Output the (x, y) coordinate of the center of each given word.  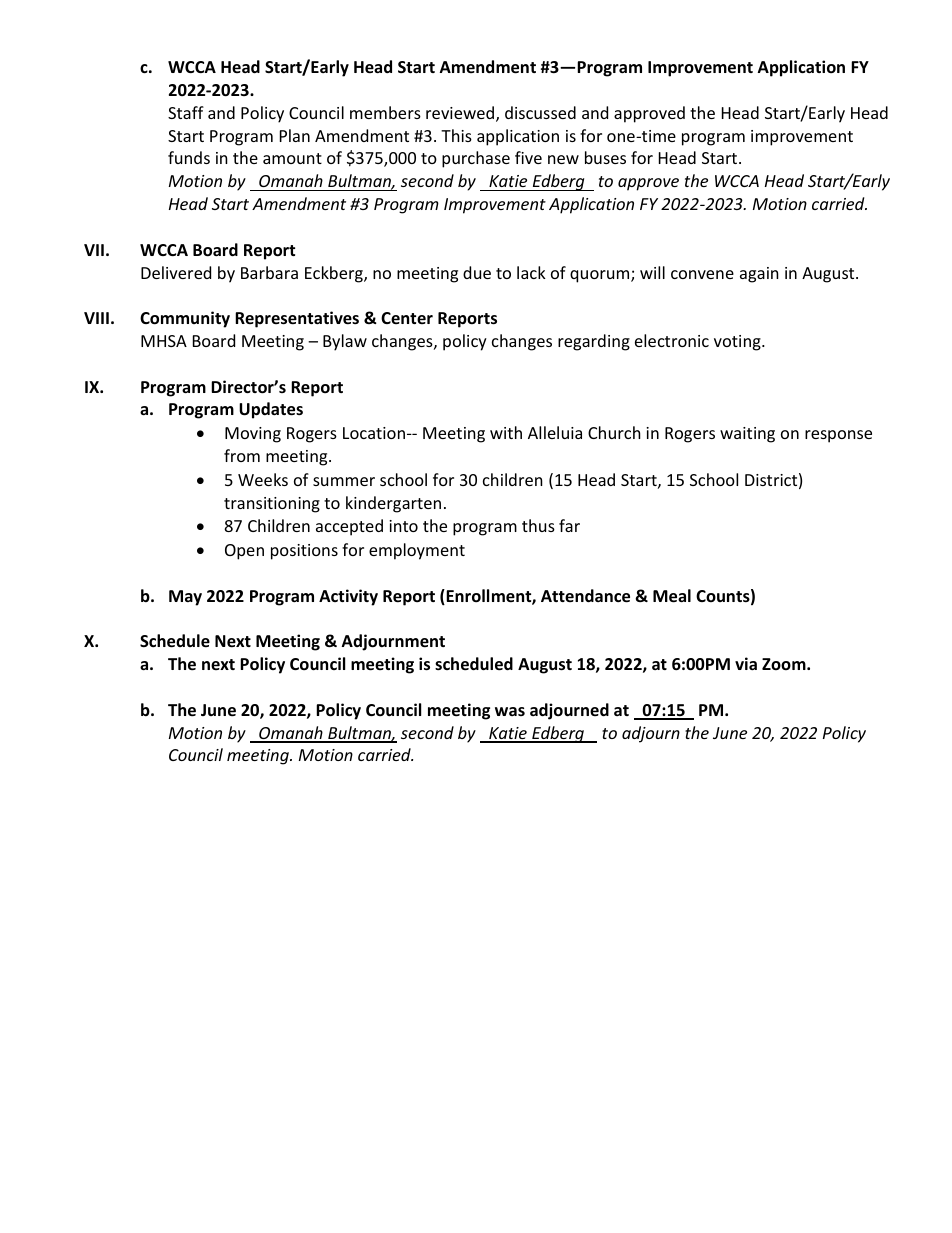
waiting (747, 435)
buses (605, 157)
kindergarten (393, 504)
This (456, 135)
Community (185, 319)
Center (407, 318)
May (185, 598)
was (510, 711)
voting (738, 343)
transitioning (272, 505)
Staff (186, 112)
